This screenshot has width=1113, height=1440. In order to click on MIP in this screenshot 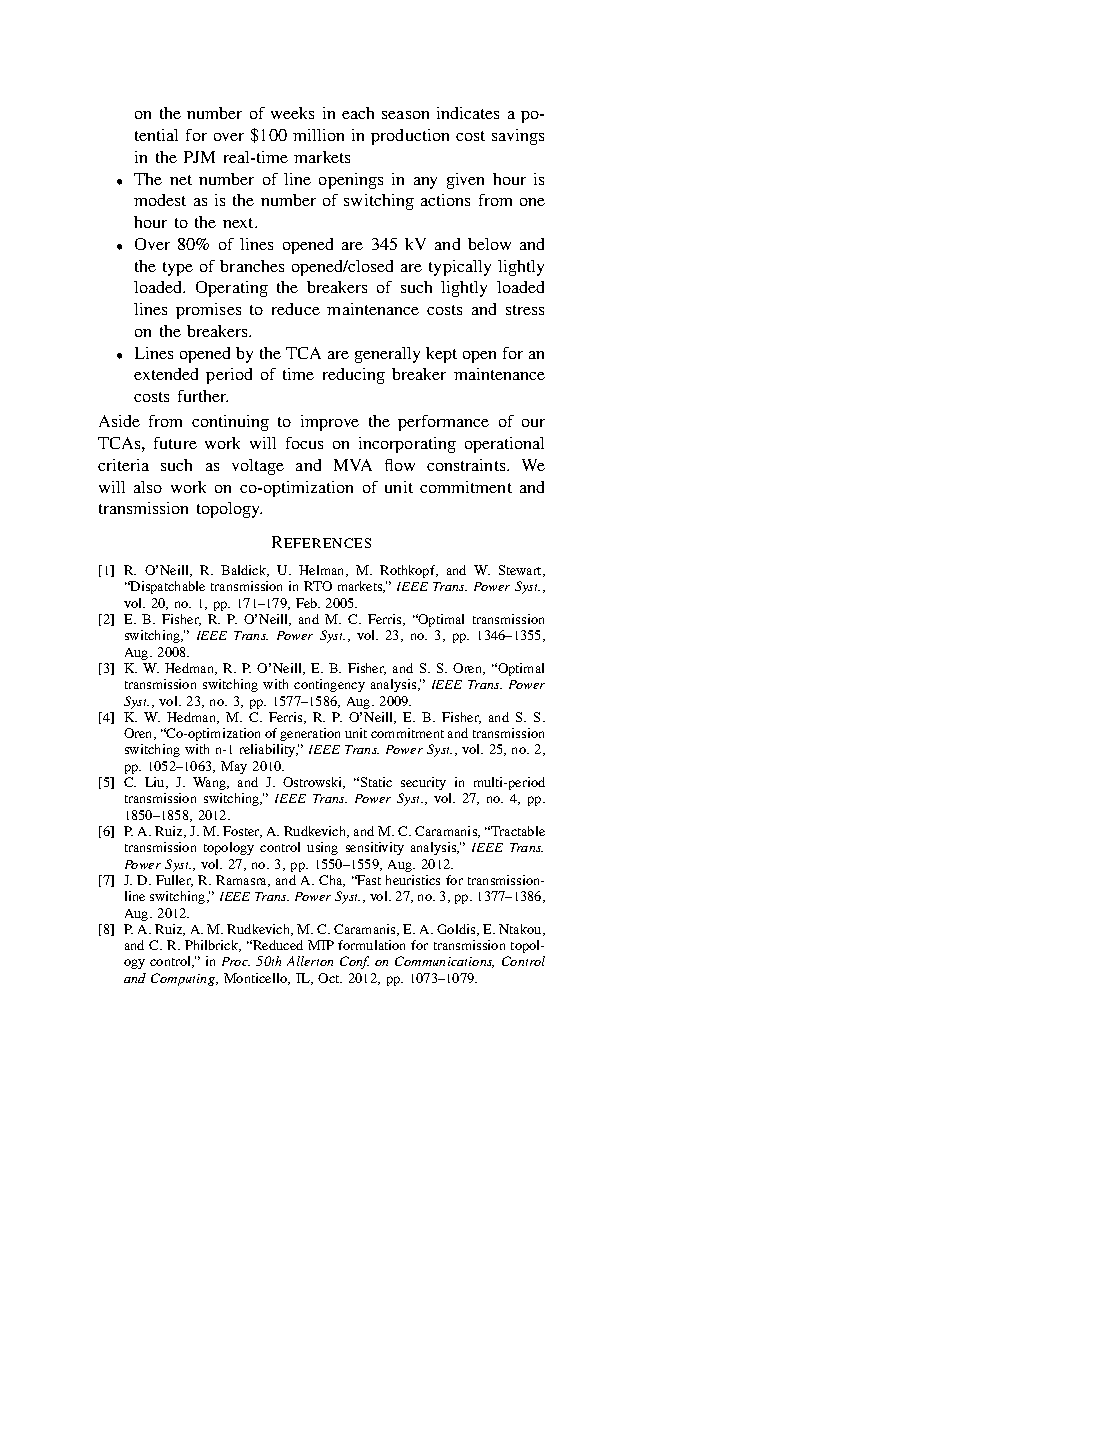, I will do `click(321, 945)`.
